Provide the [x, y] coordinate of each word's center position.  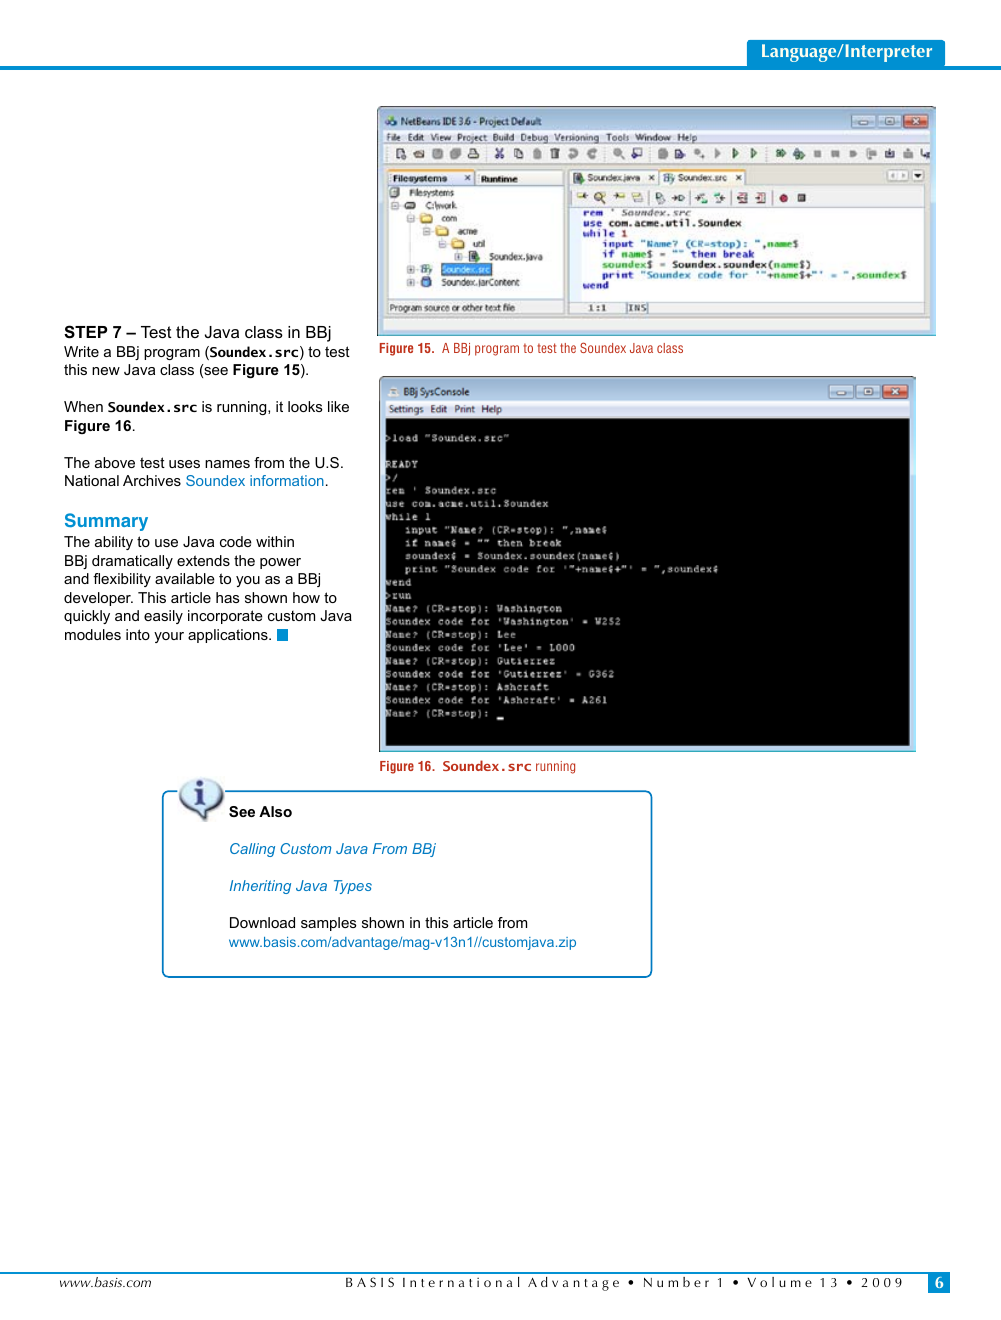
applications [229, 636]
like [338, 406]
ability [114, 543]
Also [275, 811]
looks [305, 406]
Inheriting [260, 887]
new [106, 371]
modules [93, 634]
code [236, 541]
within [275, 541]
